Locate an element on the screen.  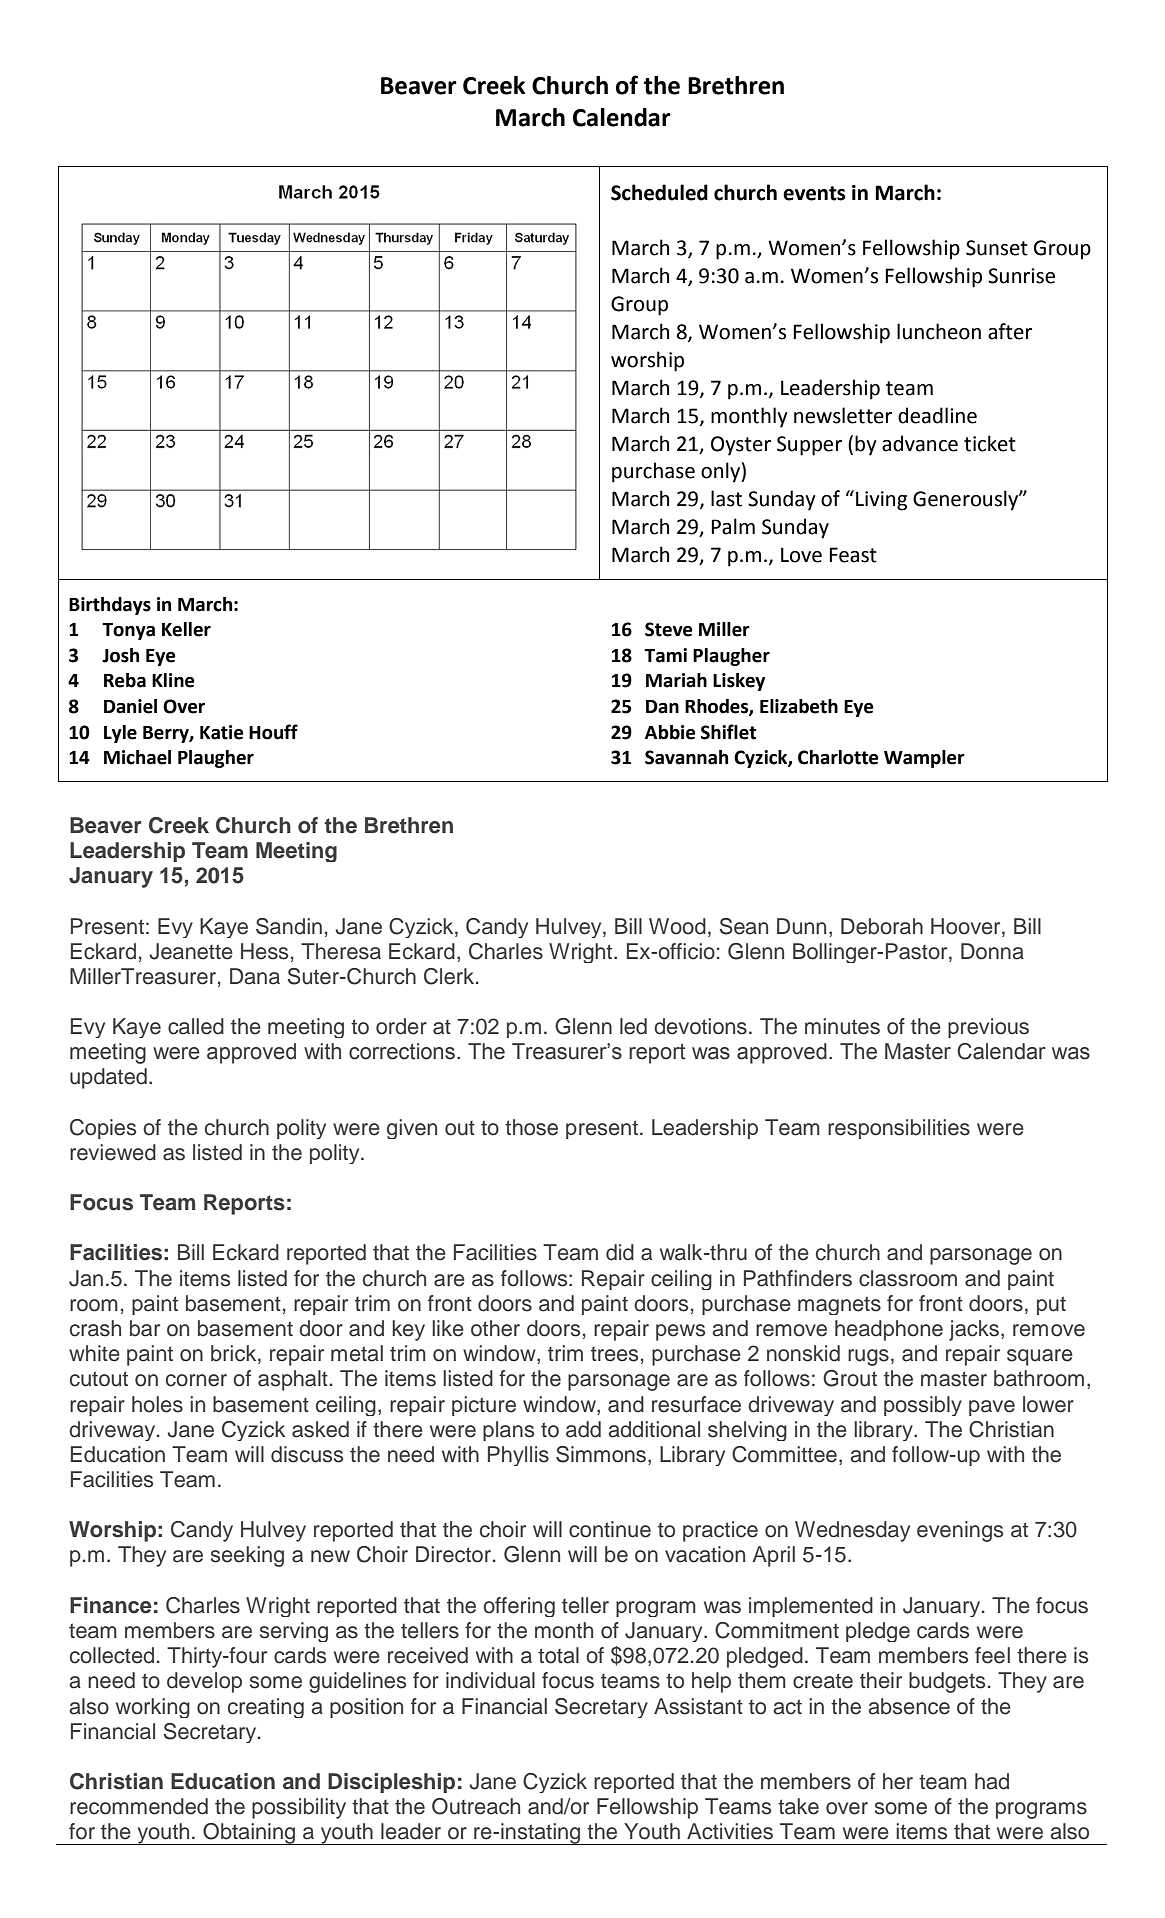
Charlotte is located at coordinates (838, 757).
